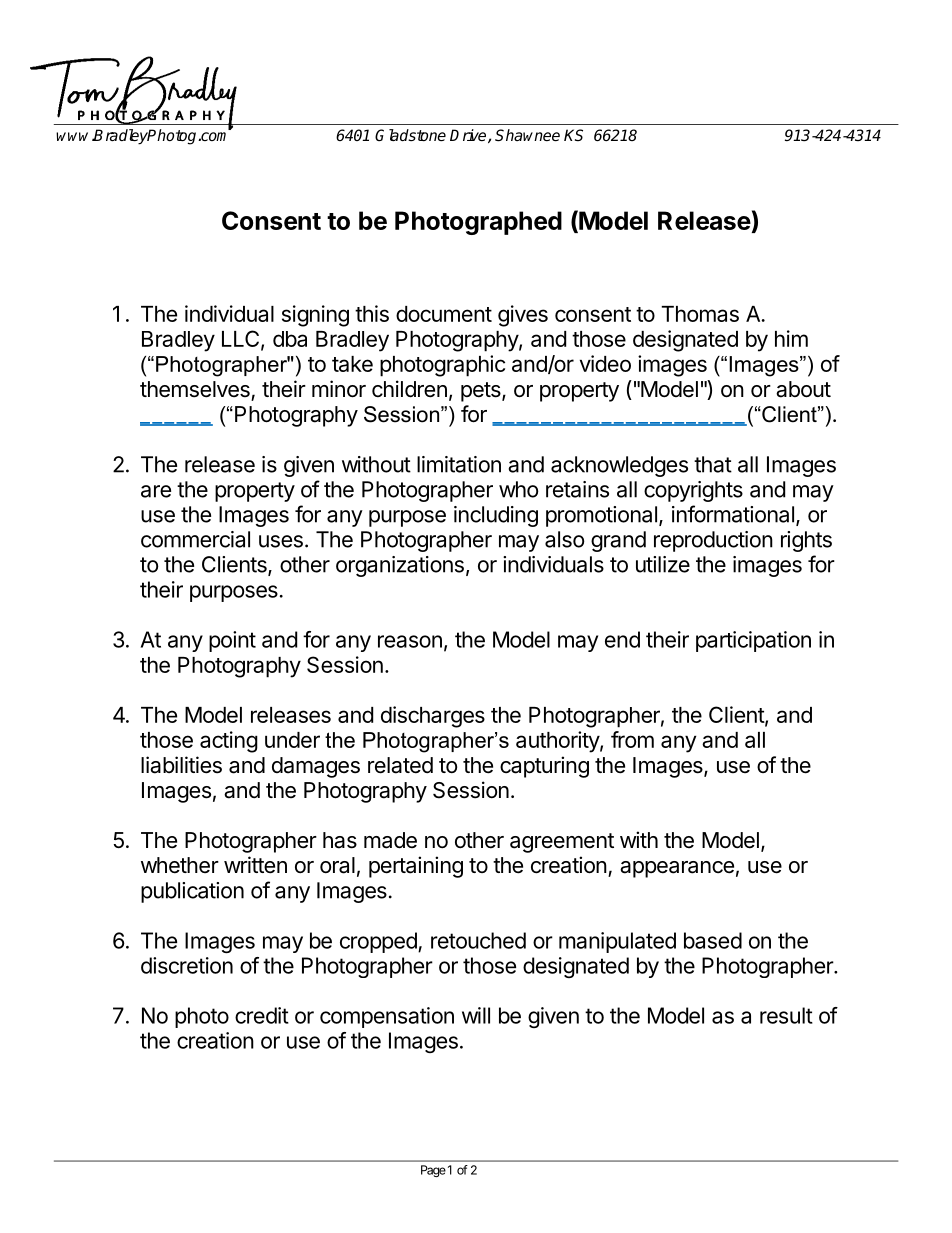 Image resolution: width=952 pixels, height=1233 pixels. Describe the element at coordinates (713, 541) in the screenshot. I see `reproduction` at that location.
